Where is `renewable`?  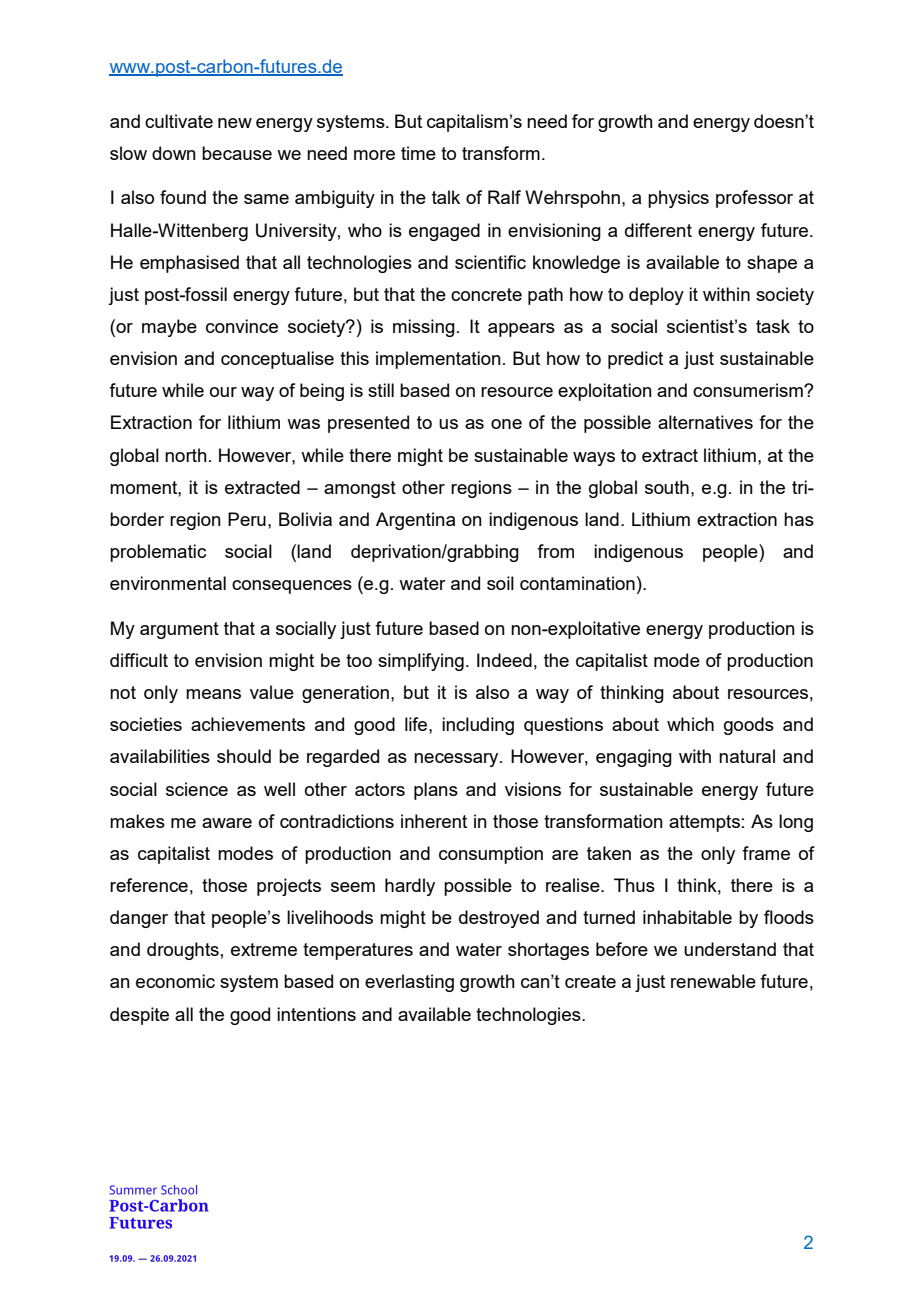
renewable is located at coordinates (713, 981).
